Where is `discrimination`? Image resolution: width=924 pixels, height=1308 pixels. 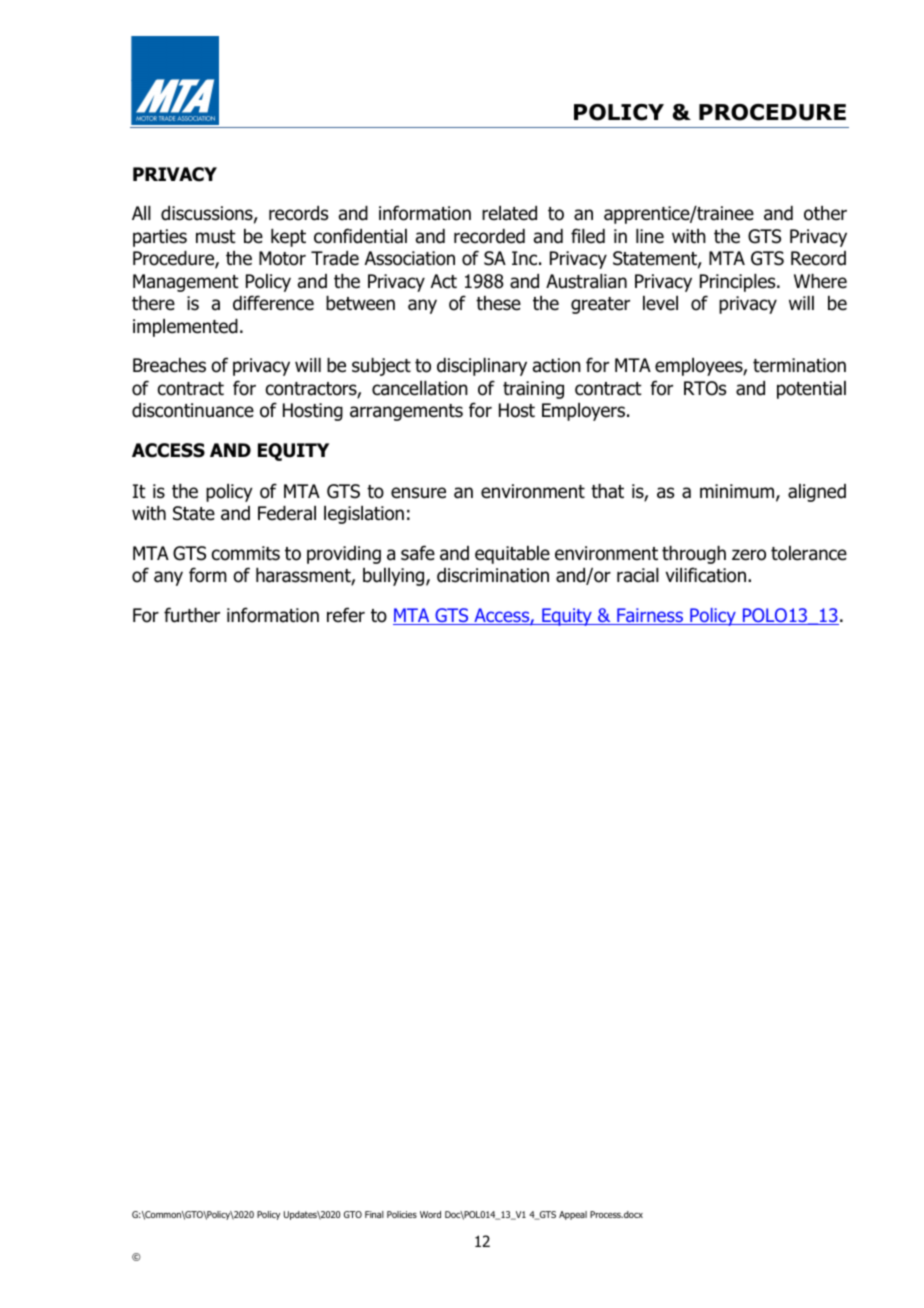 discrimination is located at coordinates (493, 575).
